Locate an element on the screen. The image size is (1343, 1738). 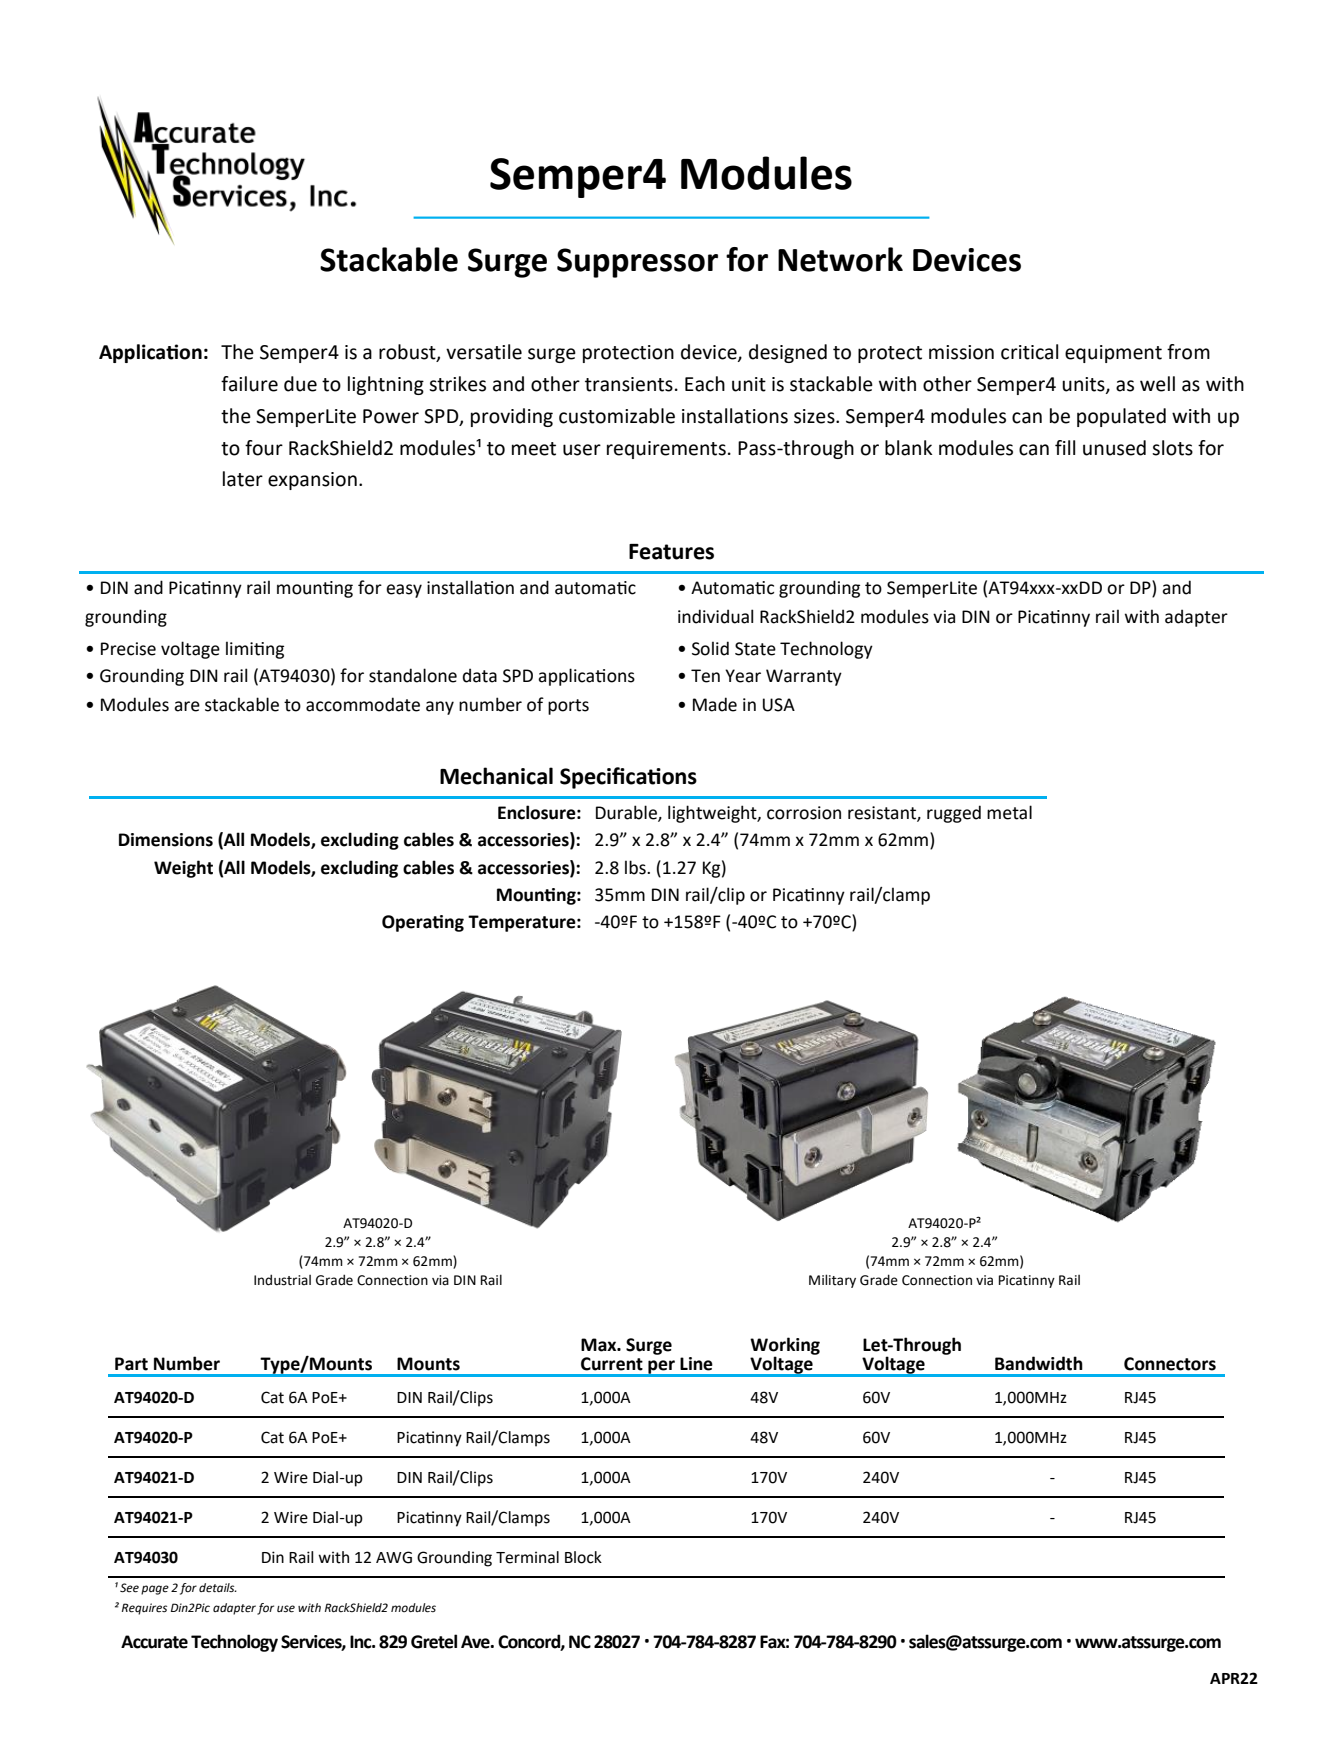
Military is located at coordinates (832, 1281).
